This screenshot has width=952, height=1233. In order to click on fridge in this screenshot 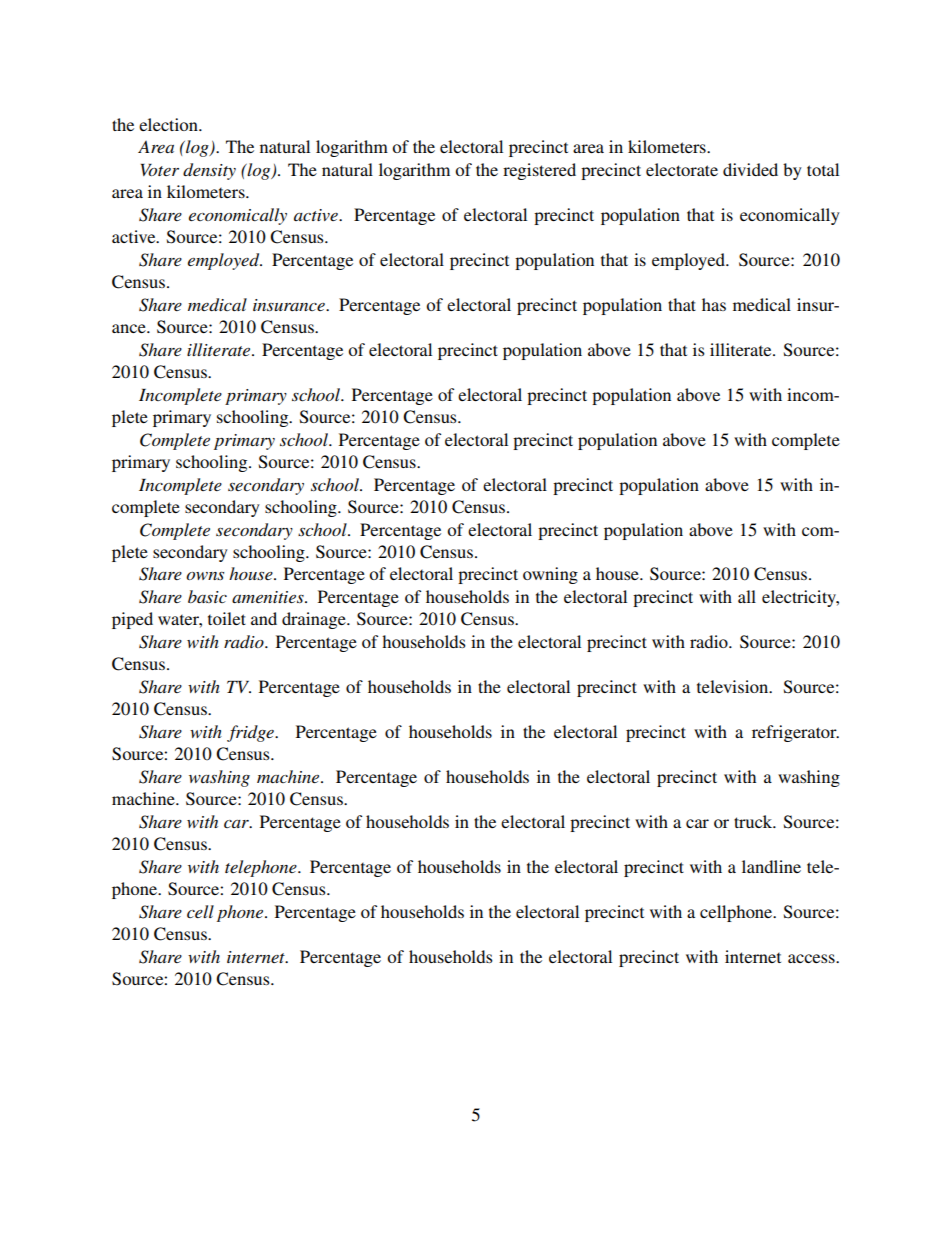, I will do `click(251, 733)`.
